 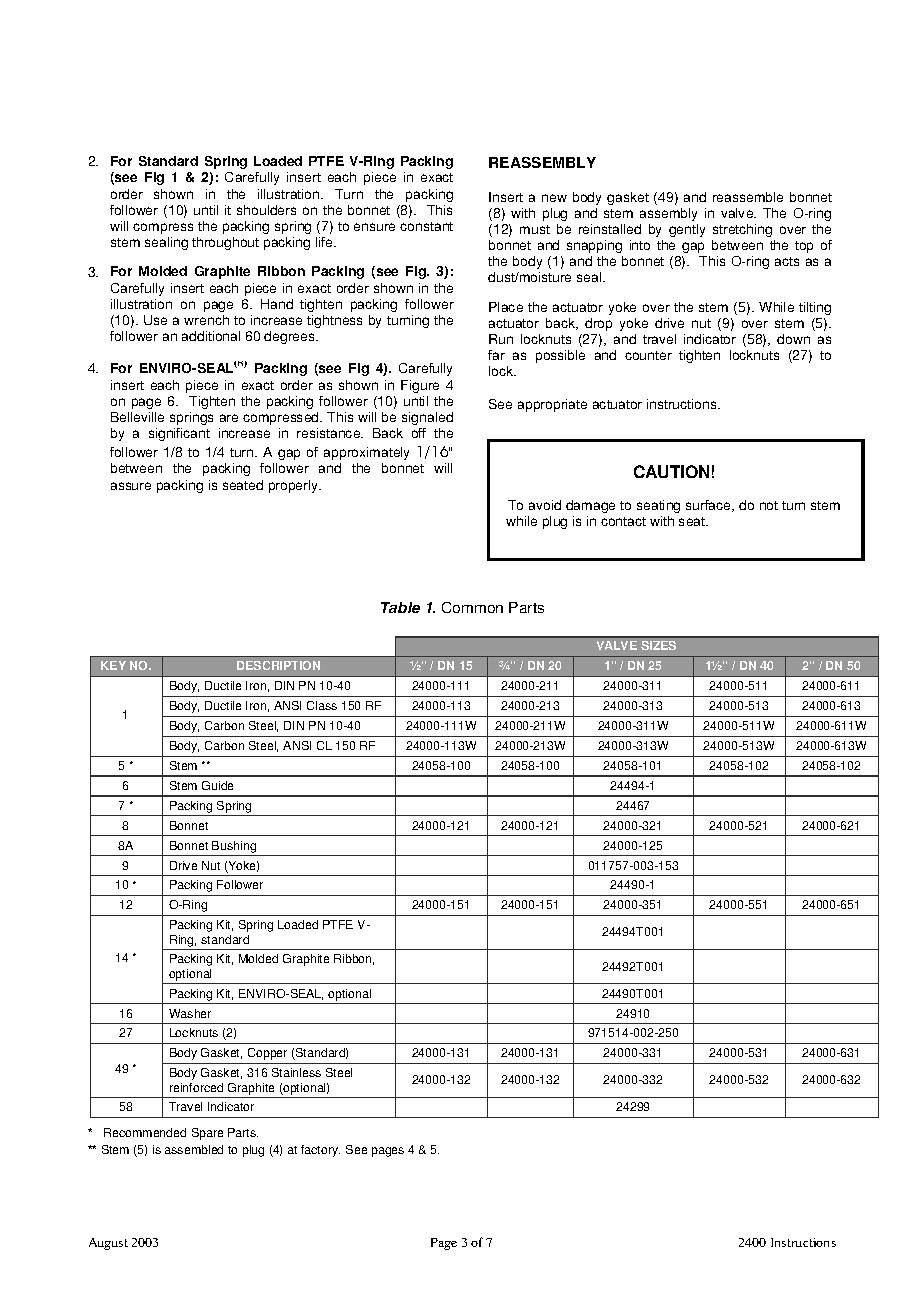 What do you see at coordinates (234, 847) in the image?
I see `Bushing` at bounding box center [234, 847].
